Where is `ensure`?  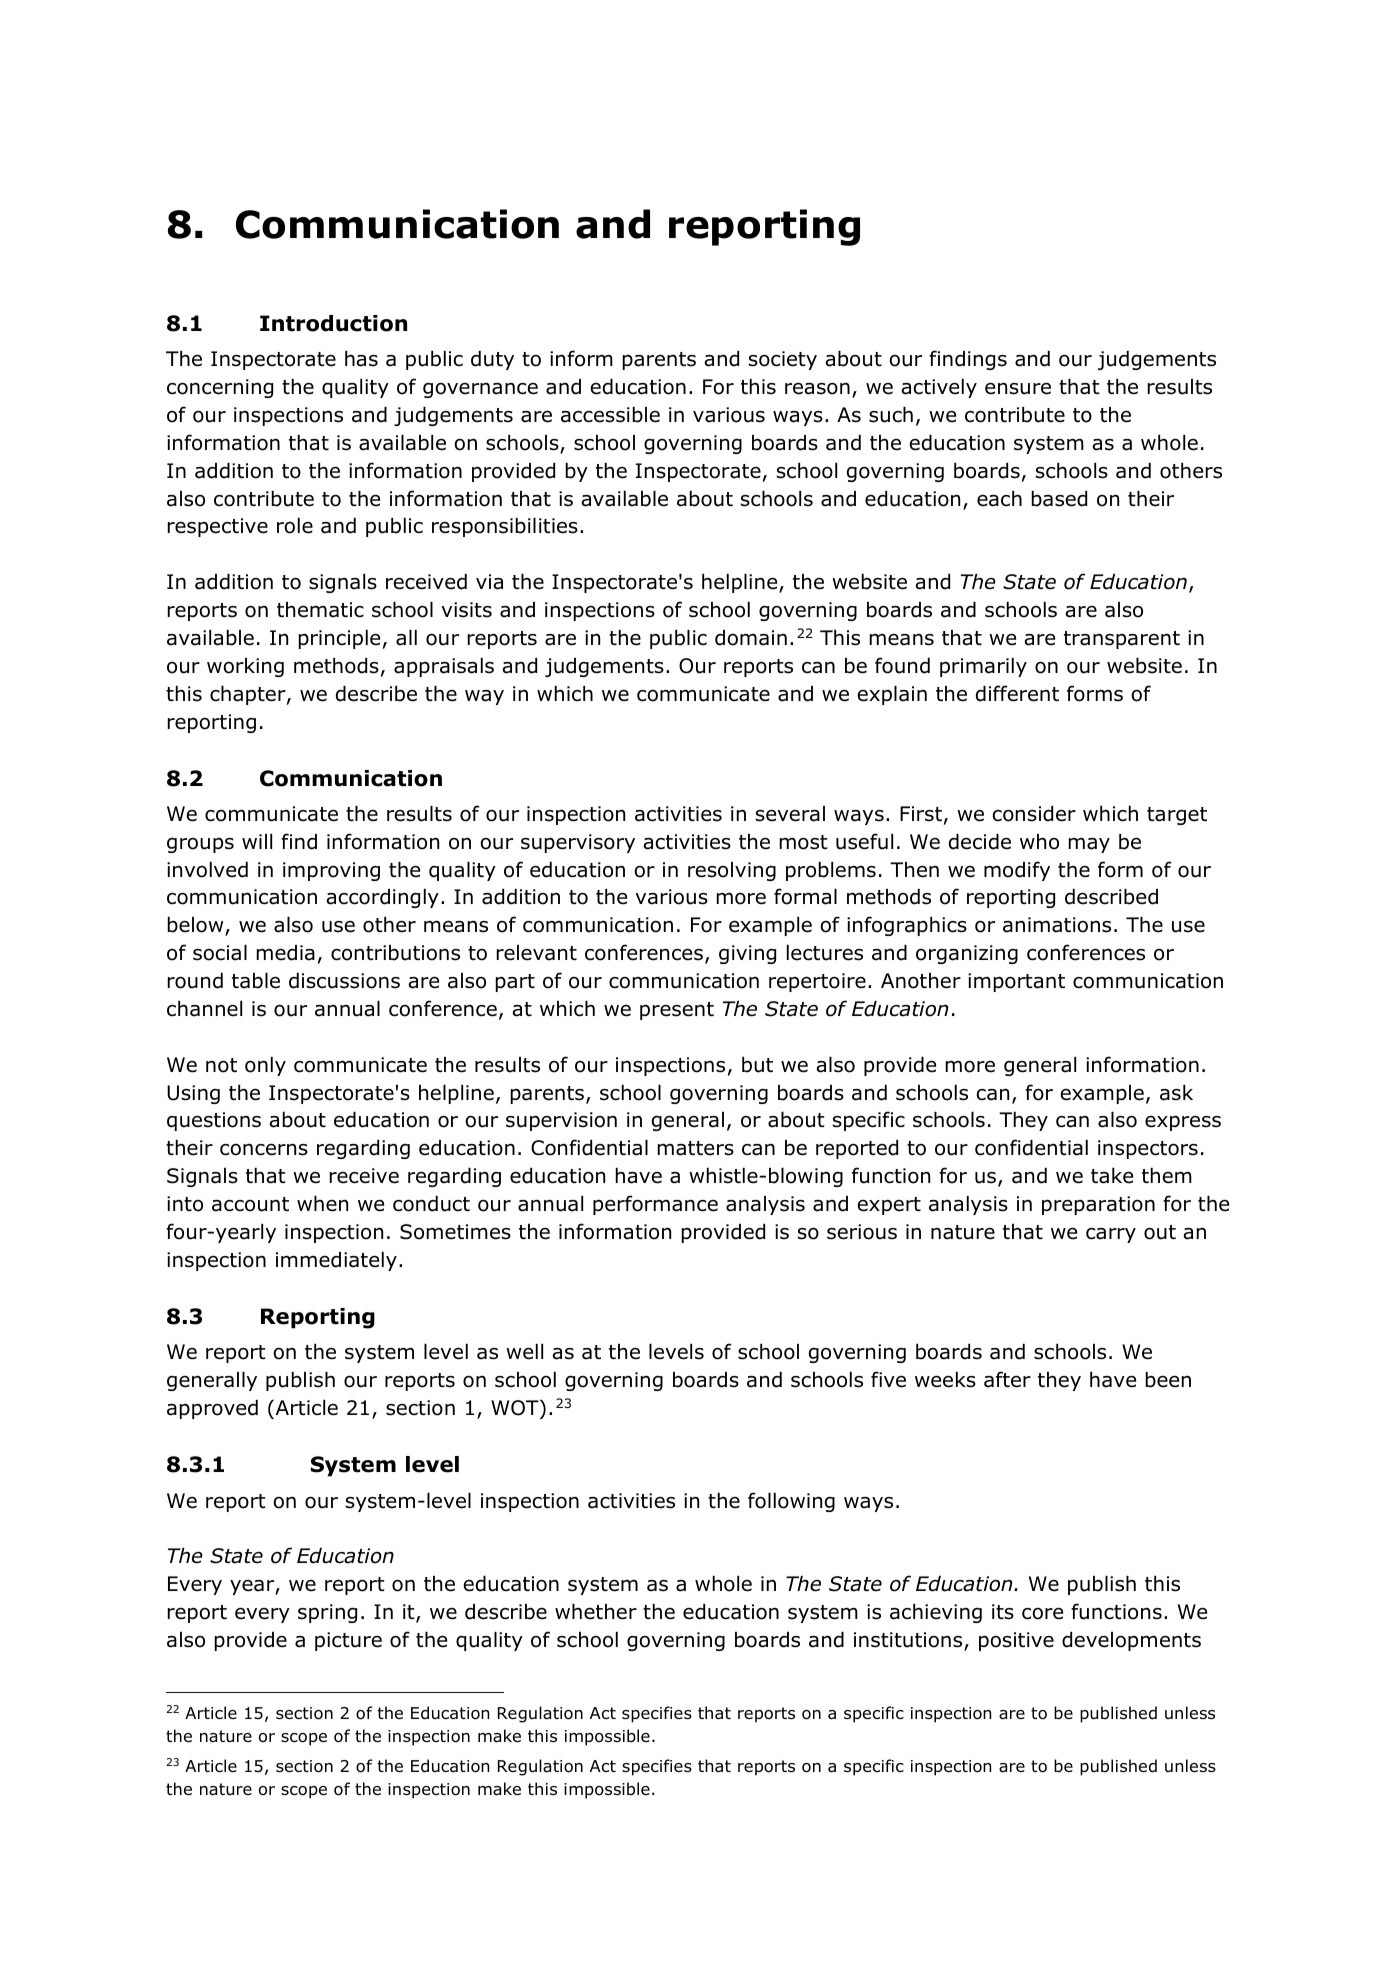
ensure is located at coordinates (1018, 388).
